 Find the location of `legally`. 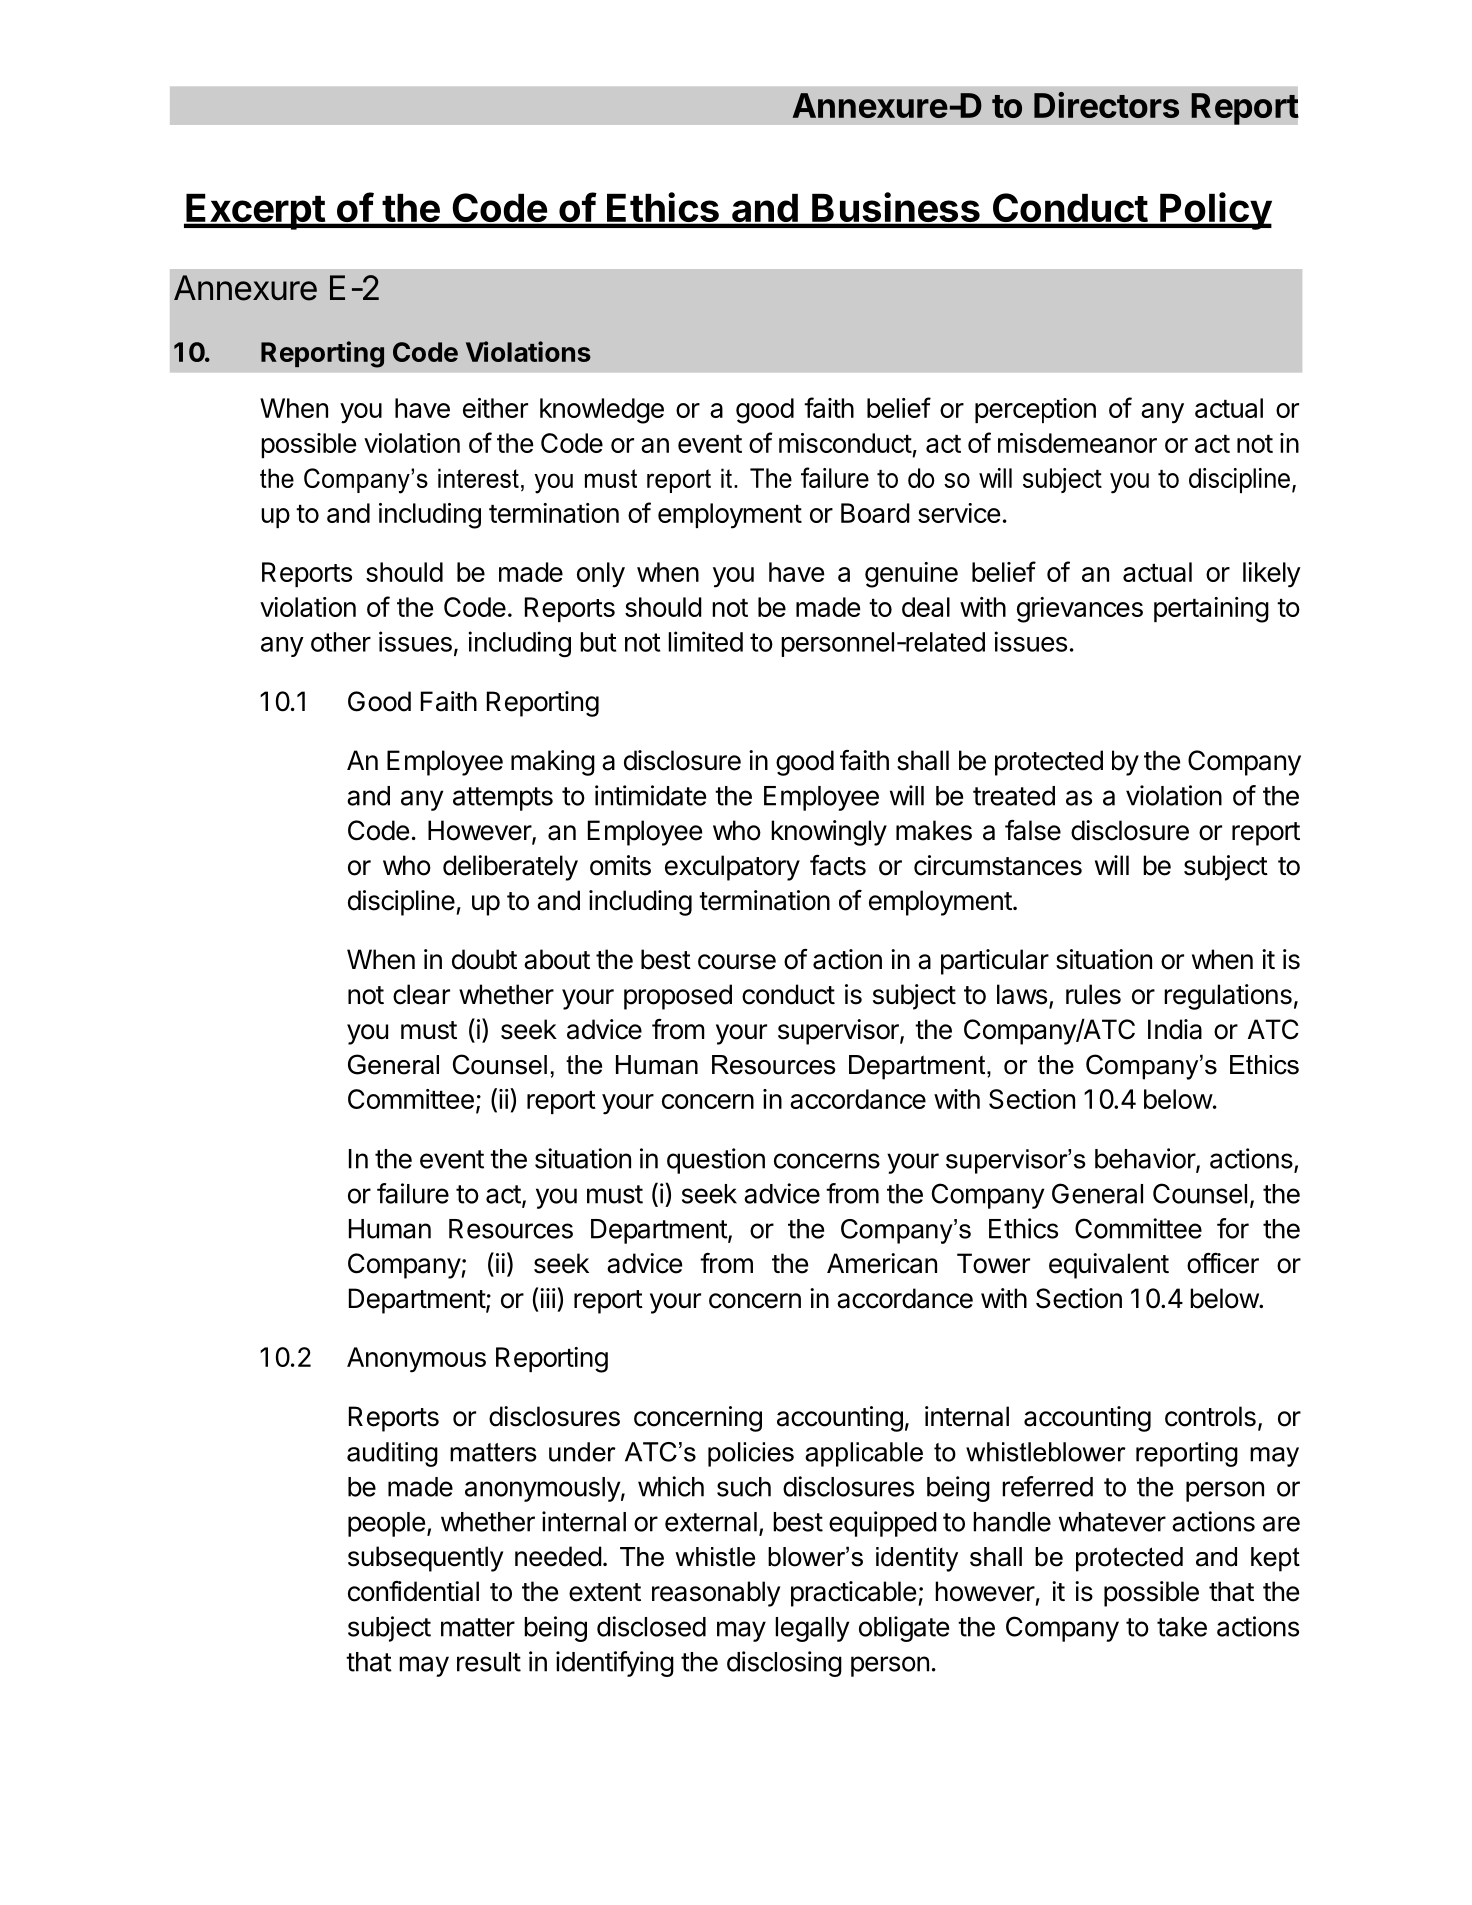

legally is located at coordinates (812, 1629).
